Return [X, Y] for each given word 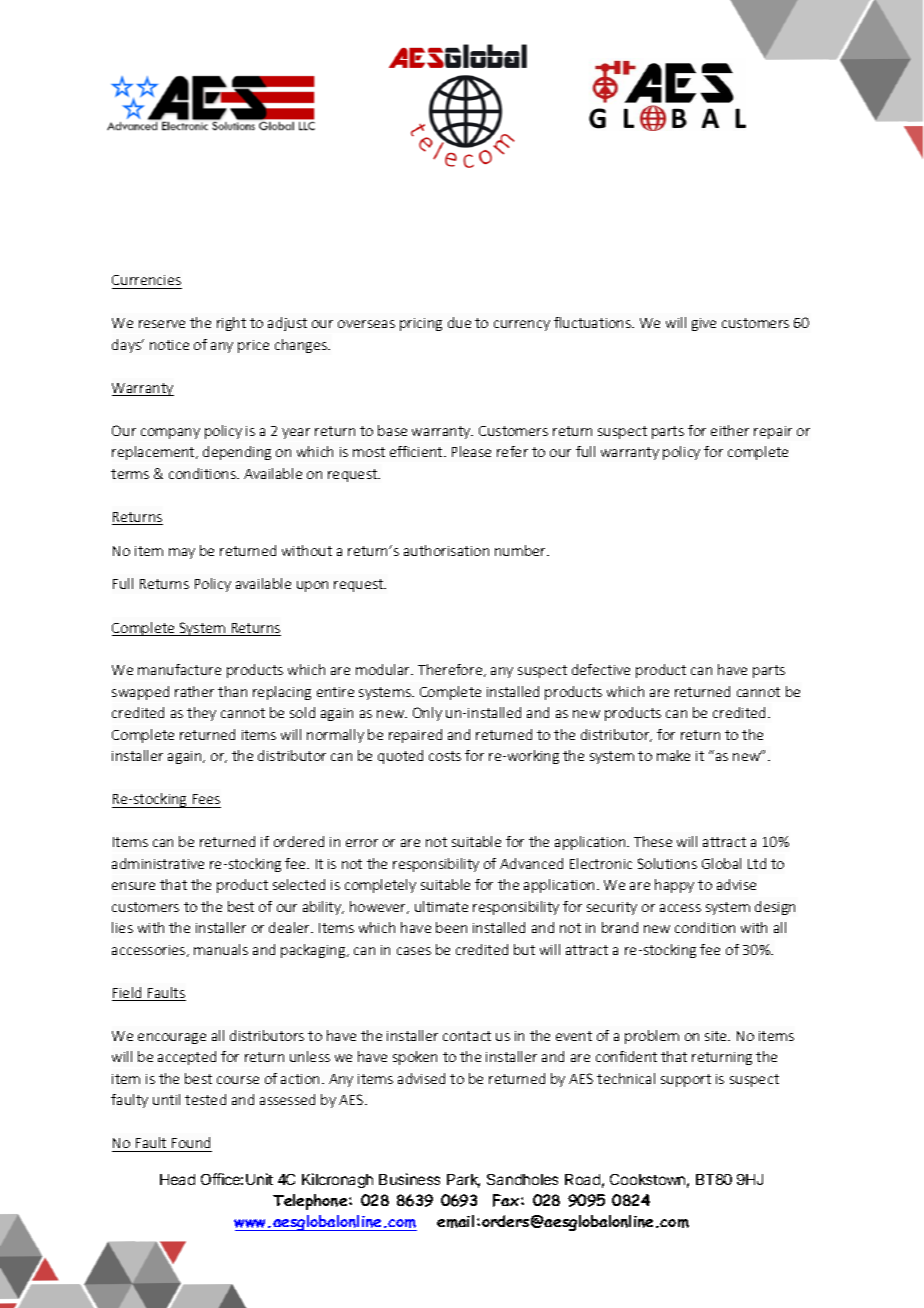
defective [601, 669]
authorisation [446, 550]
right [231, 324]
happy [674, 886]
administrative [158, 863]
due [459, 322]
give [704, 324]
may [182, 553]
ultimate [441, 906]
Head [177, 1179]
